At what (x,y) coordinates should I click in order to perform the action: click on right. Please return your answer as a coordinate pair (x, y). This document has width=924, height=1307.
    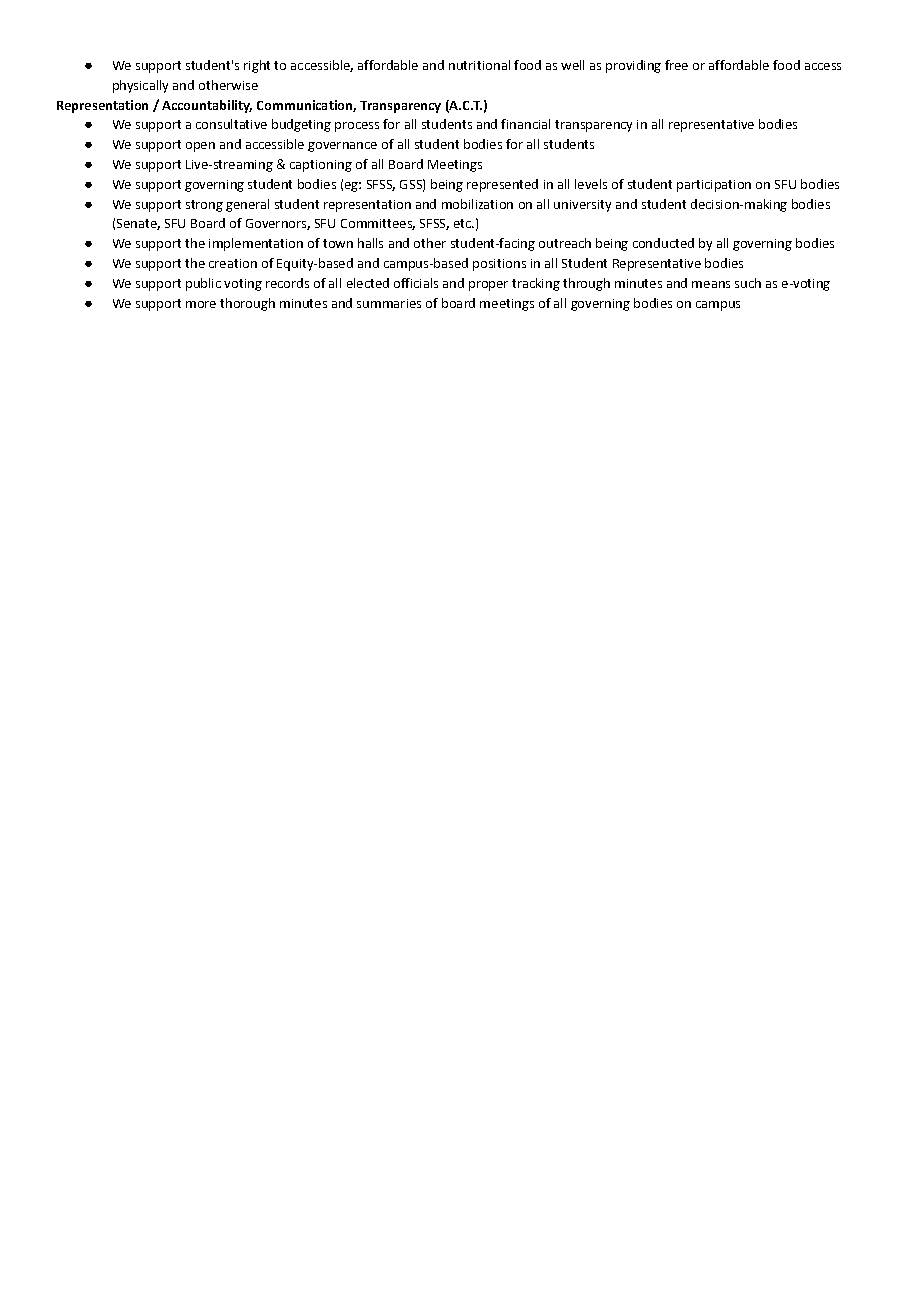
    Looking at the image, I should click on (257, 66).
